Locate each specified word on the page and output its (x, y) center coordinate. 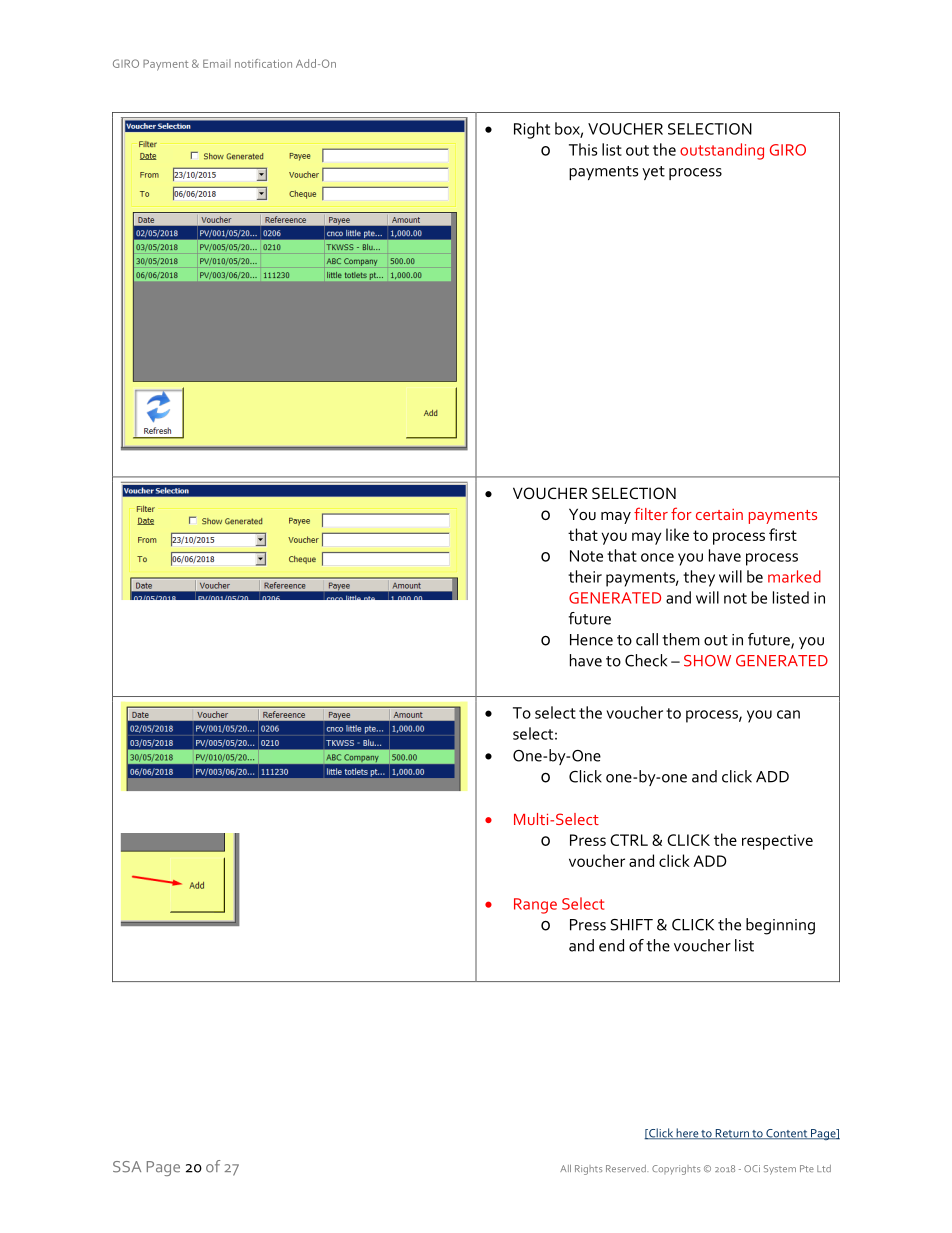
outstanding (722, 151)
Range (535, 906)
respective (777, 842)
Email (217, 63)
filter (651, 513)
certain (719, 514)
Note (586, 556)
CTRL (629, 840)
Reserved (627, 1168)
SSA (127, 1167)
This (583, 149)
